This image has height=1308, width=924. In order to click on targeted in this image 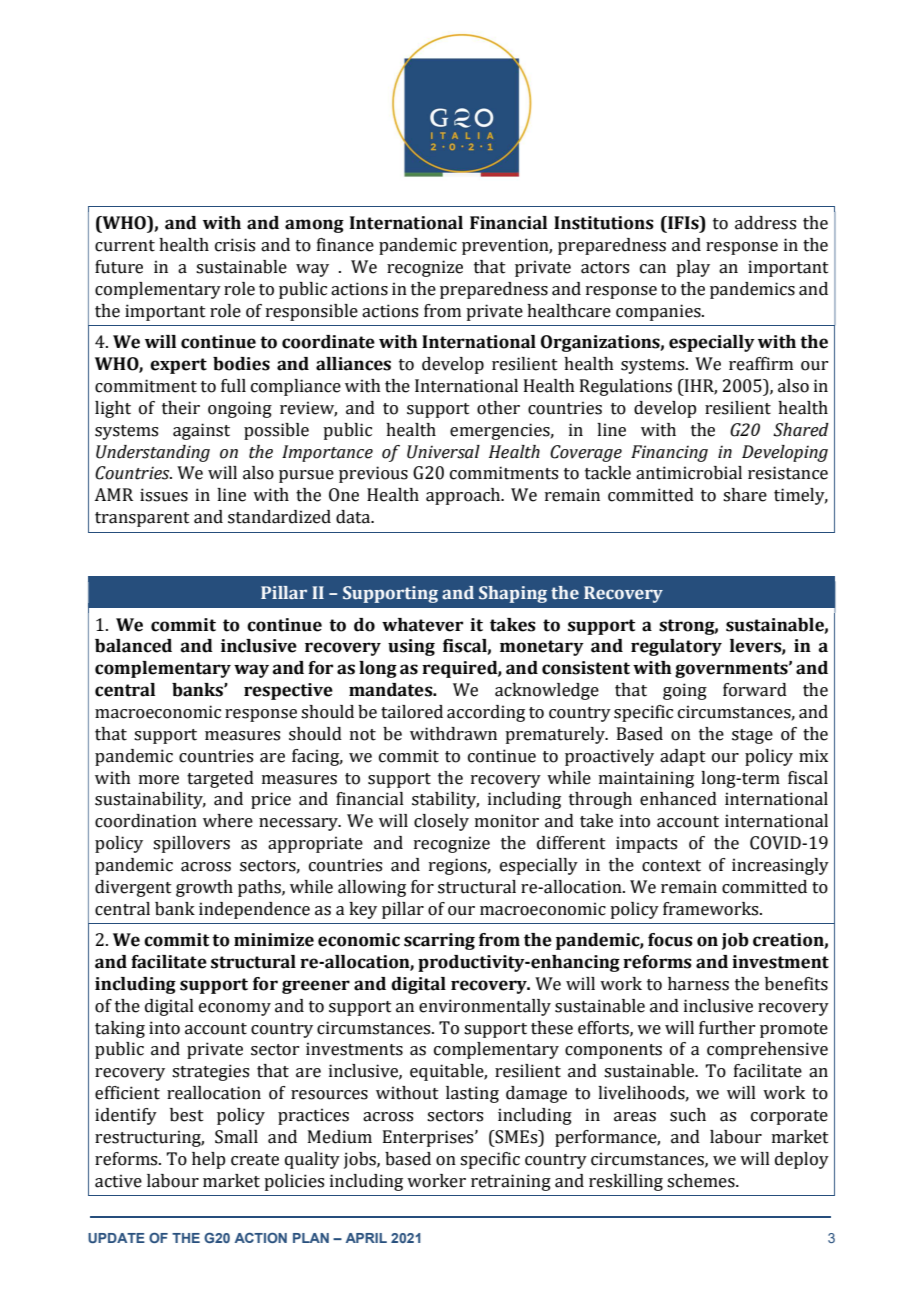, I will do `click(220, 779)`.
